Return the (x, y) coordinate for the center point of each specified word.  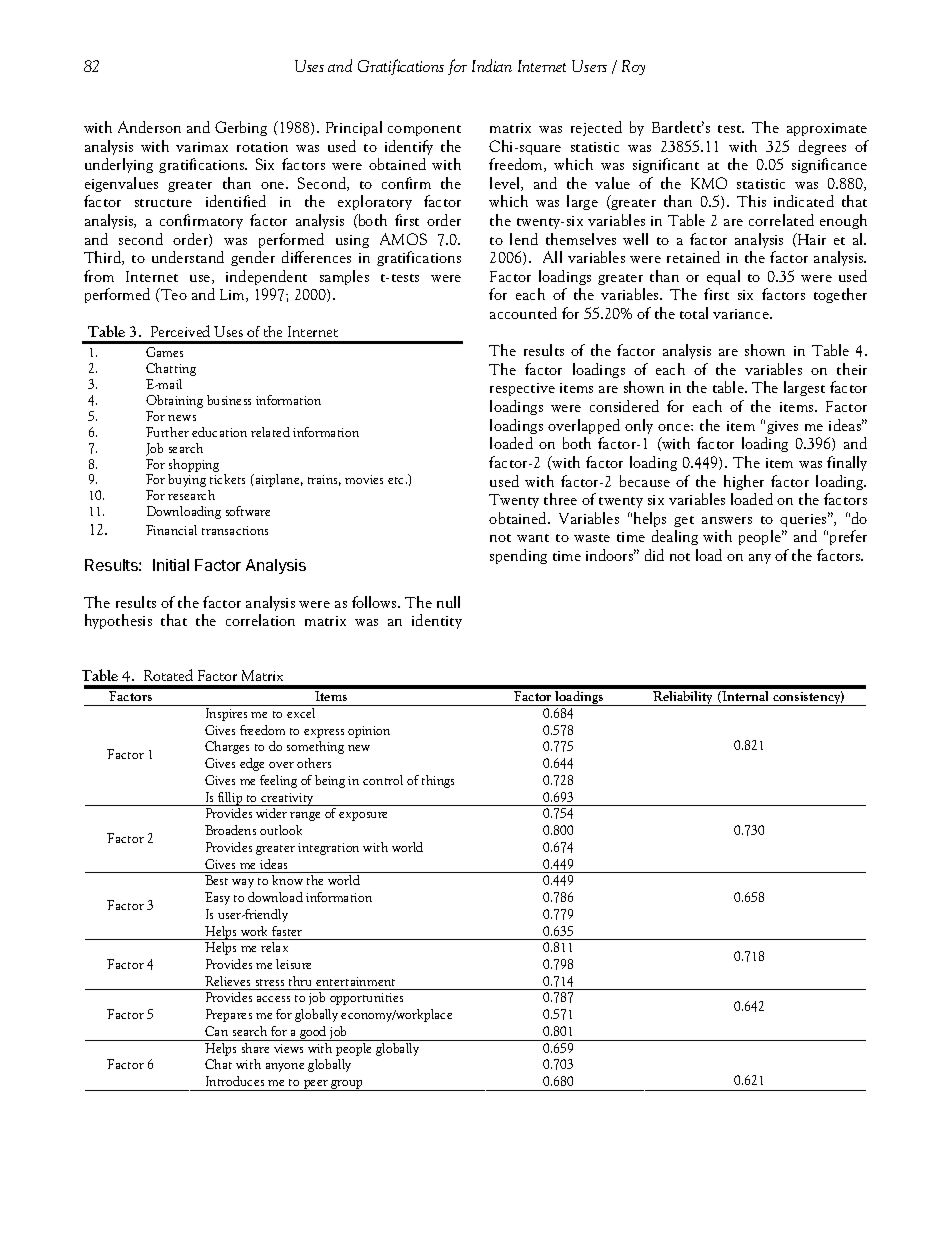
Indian (492, 65)
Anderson (149, 127)
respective (522, 389)
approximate (827, 129)
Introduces (235, 1081)
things (438, 781)
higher (744, 482)
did (654, 555)
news (182, 418)
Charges (227, 747)
